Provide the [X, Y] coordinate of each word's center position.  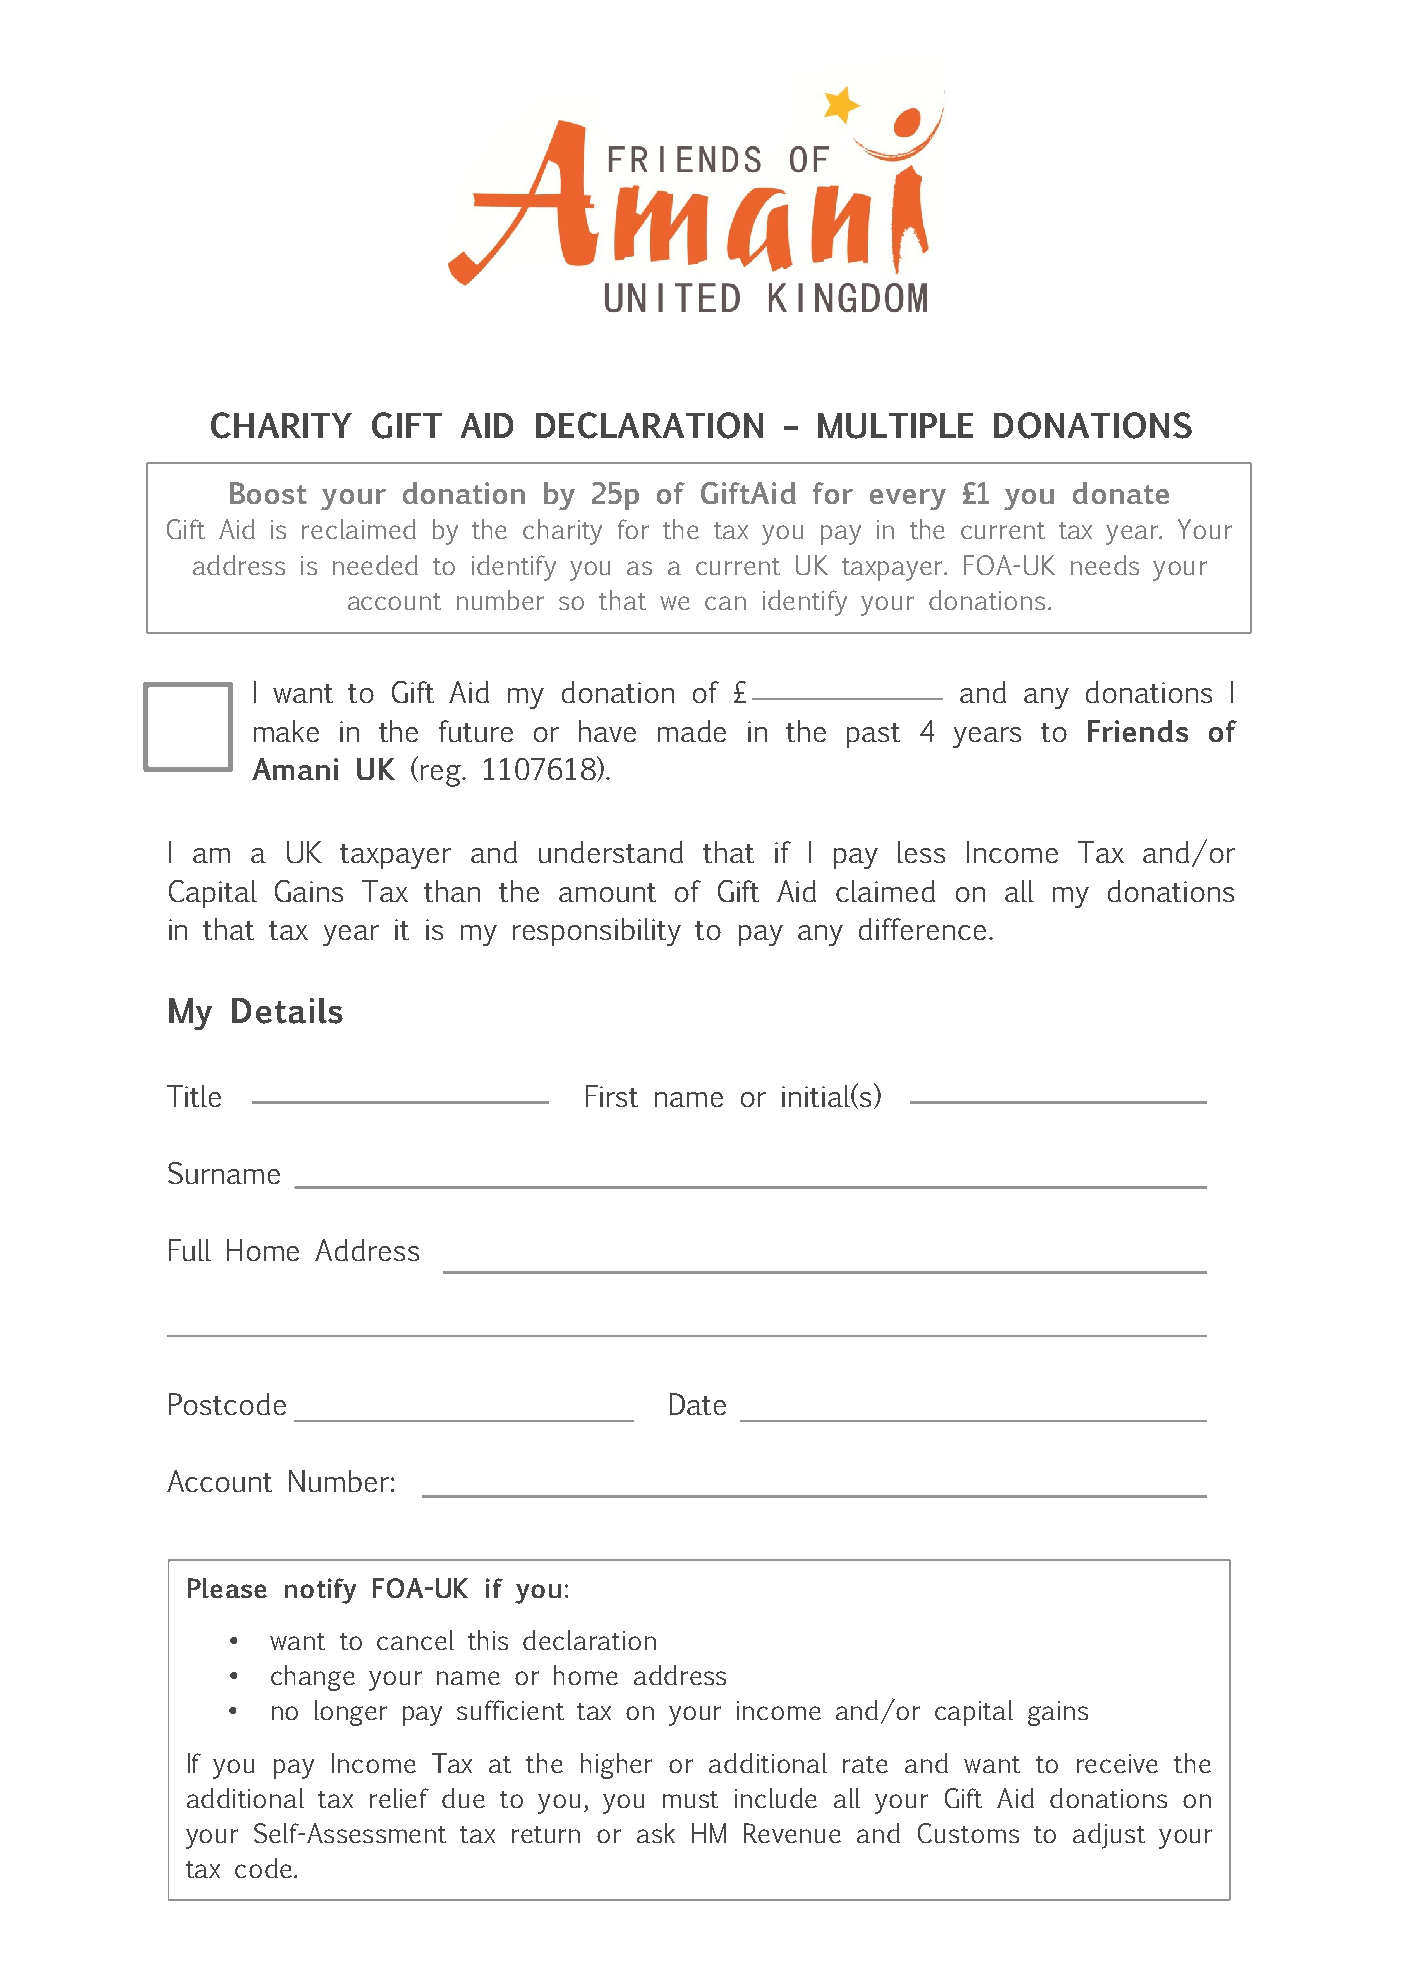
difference [922, 929]
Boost [268, 493]
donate [1121, 493]
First [612, 1096]
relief [399, 1798]
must [690, 1799]
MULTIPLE [895, 426]
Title [194, 1096]
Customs [968, 1833]
